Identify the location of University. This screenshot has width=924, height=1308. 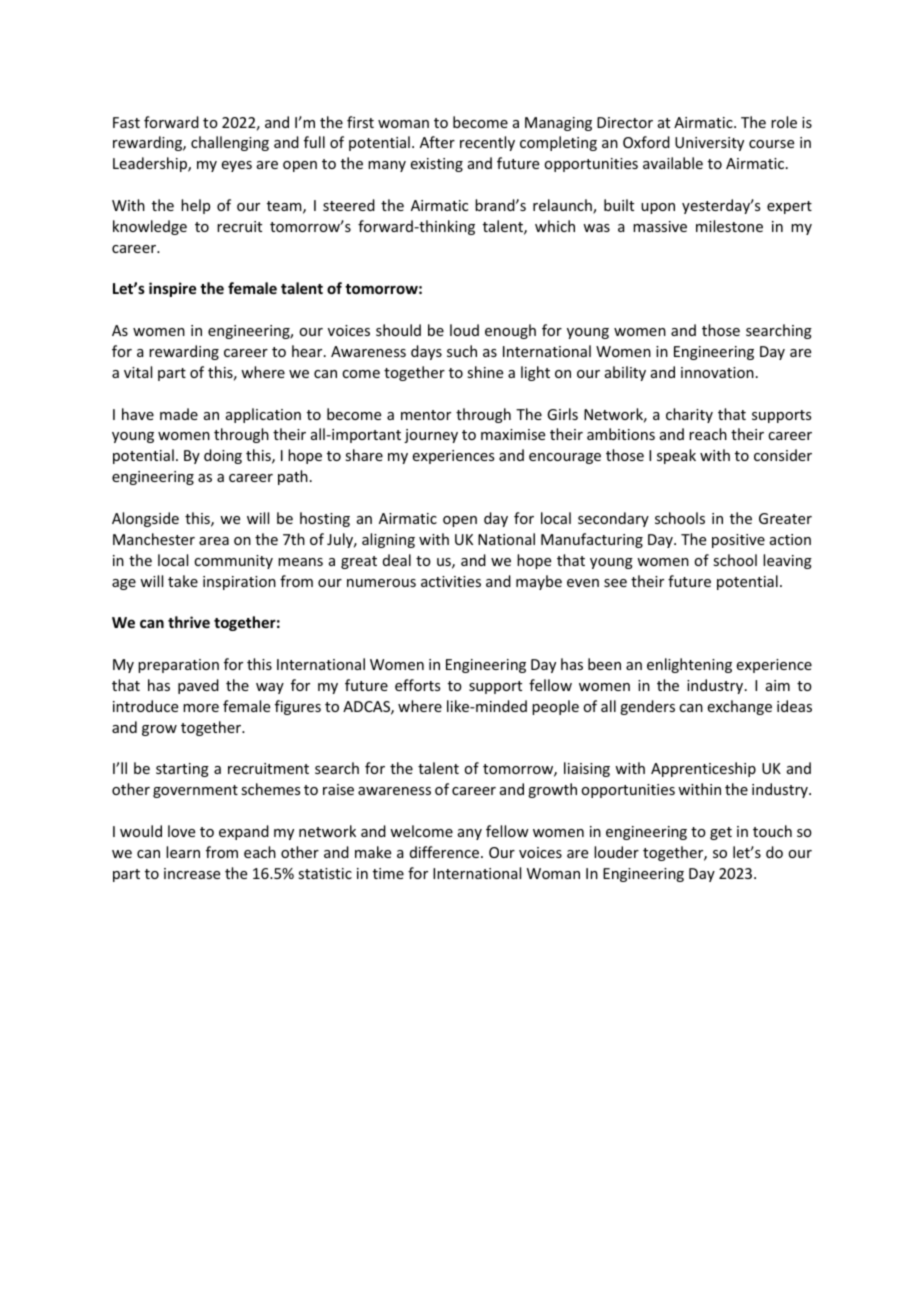
(709, 144).
